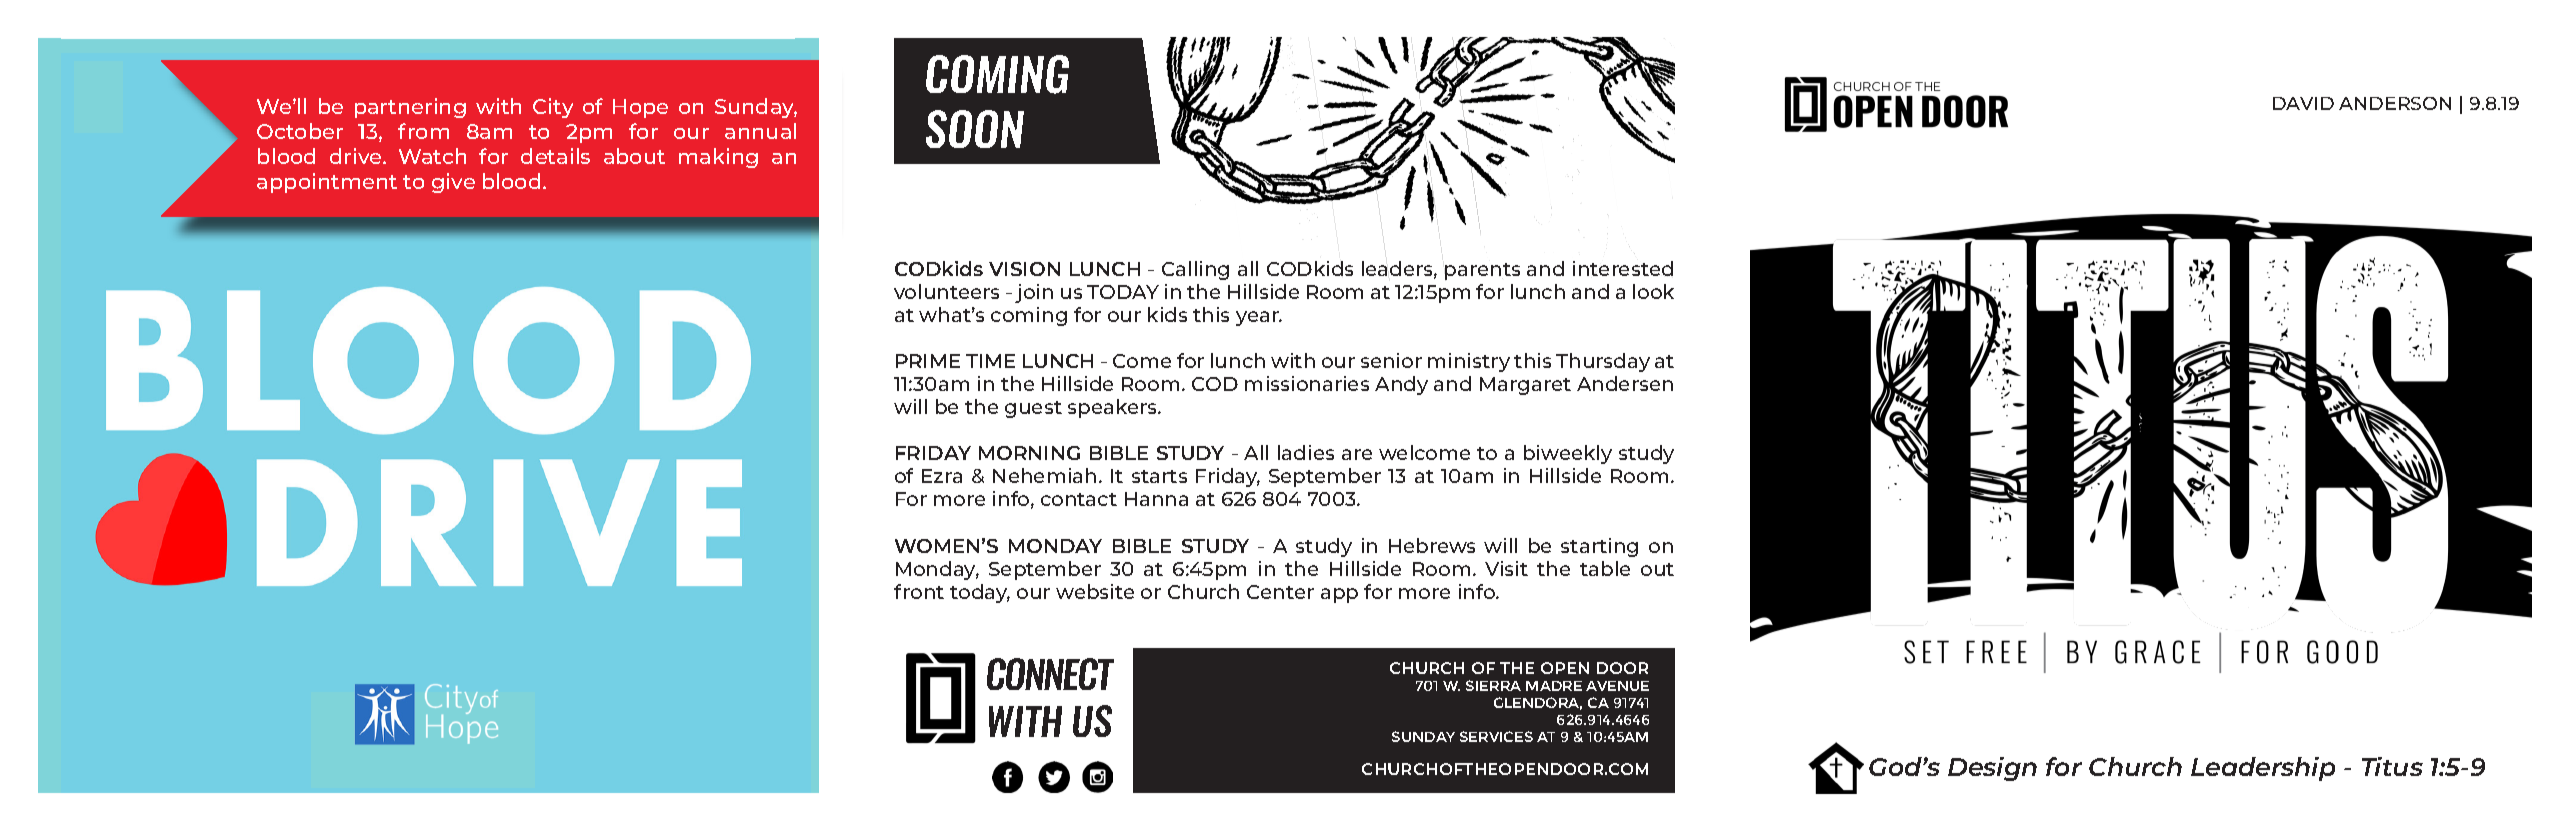 The width and height of the screenshot is (2569, 831). Describe the element at coordinates (2303, 103) in the screenshot. I see `DAVID` at that location.
